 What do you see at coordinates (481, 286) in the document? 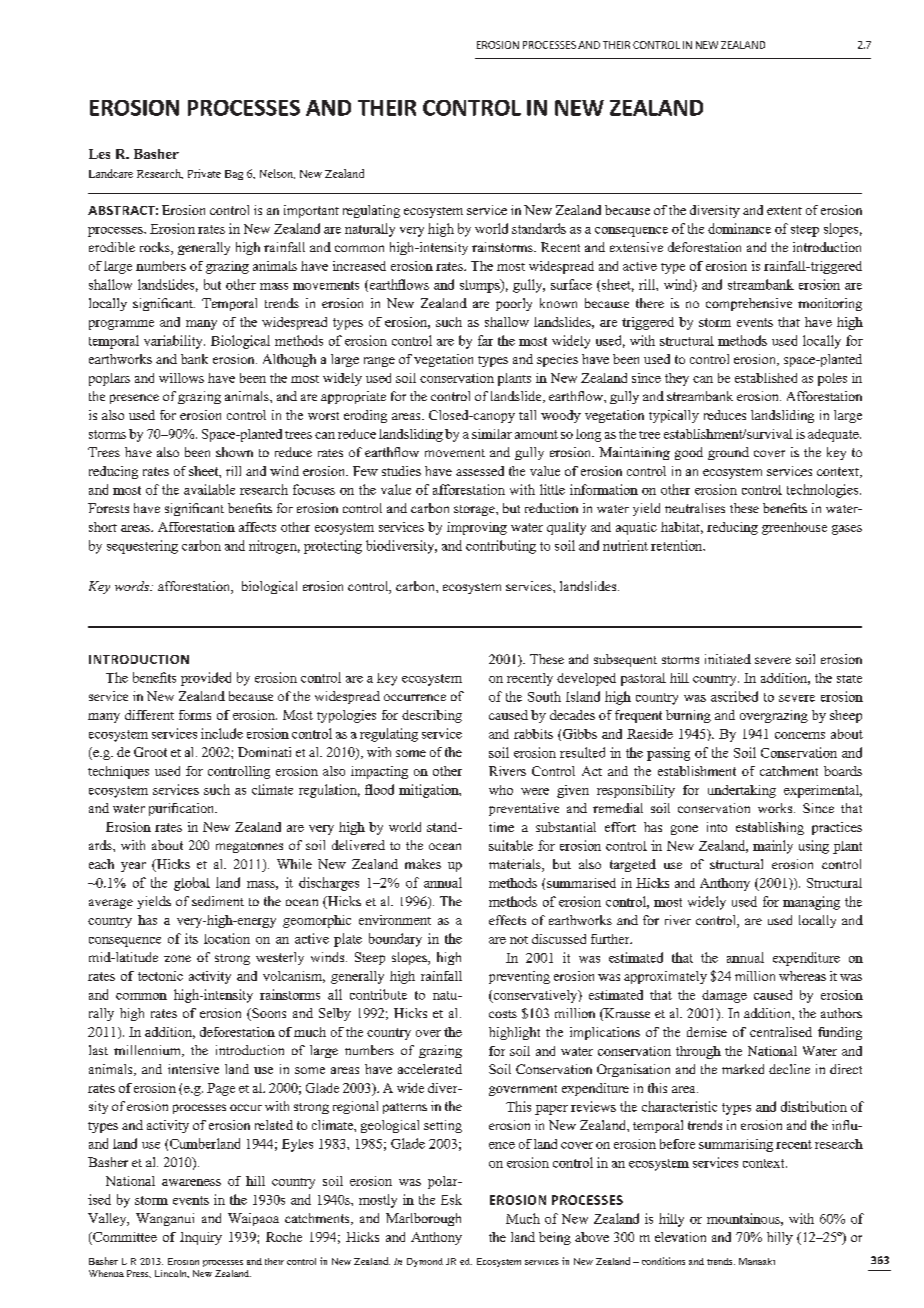
I see `slumps` at bounding box center [481, 286].
